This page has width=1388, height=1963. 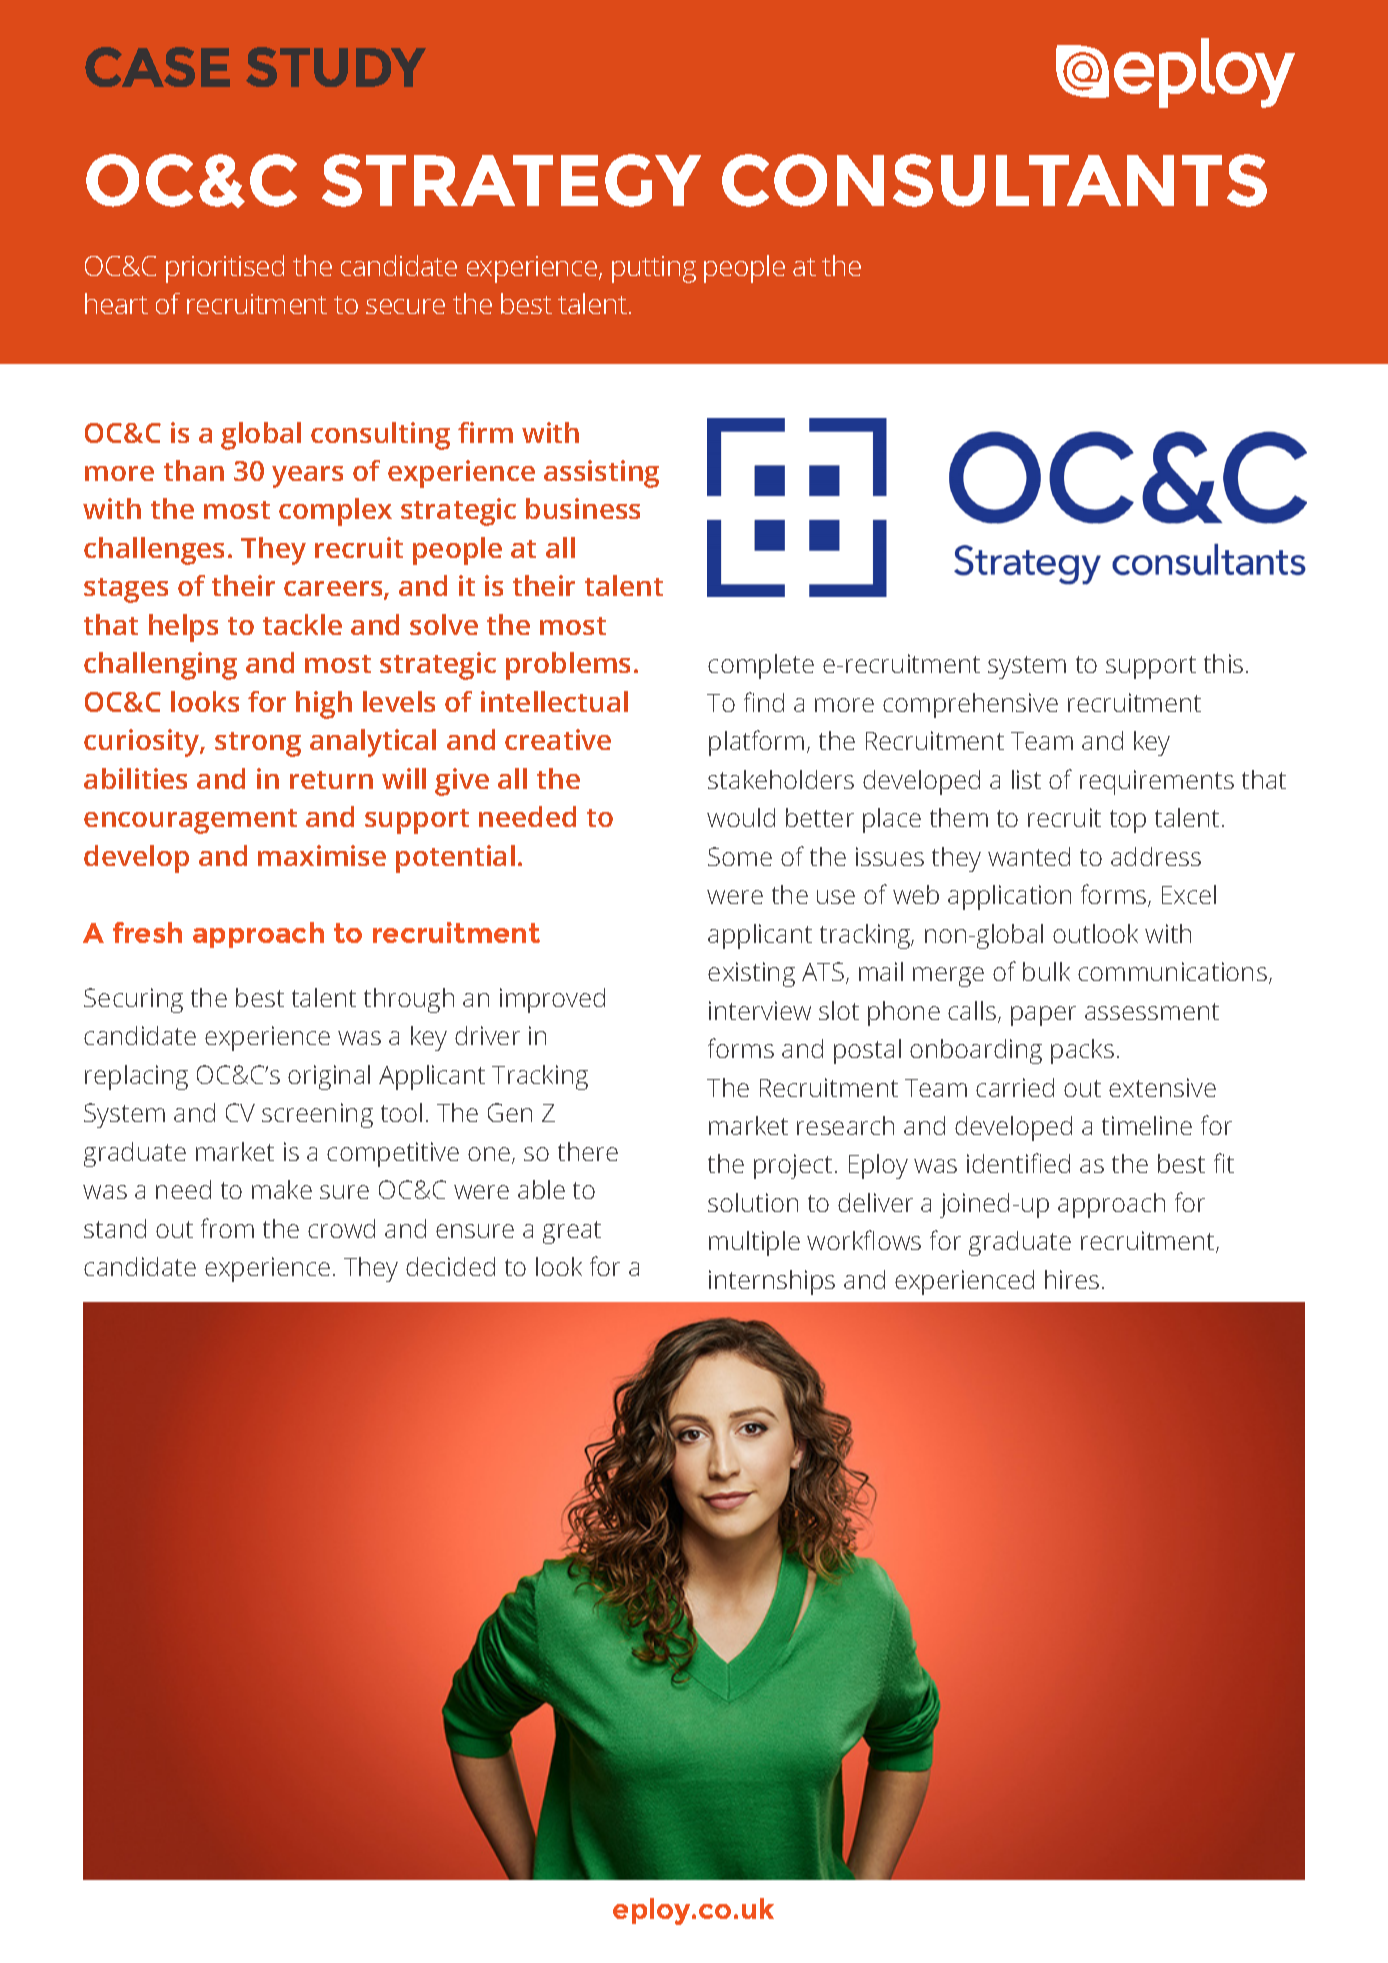 I want to click on STUDY, so click(x=336, y=67).
